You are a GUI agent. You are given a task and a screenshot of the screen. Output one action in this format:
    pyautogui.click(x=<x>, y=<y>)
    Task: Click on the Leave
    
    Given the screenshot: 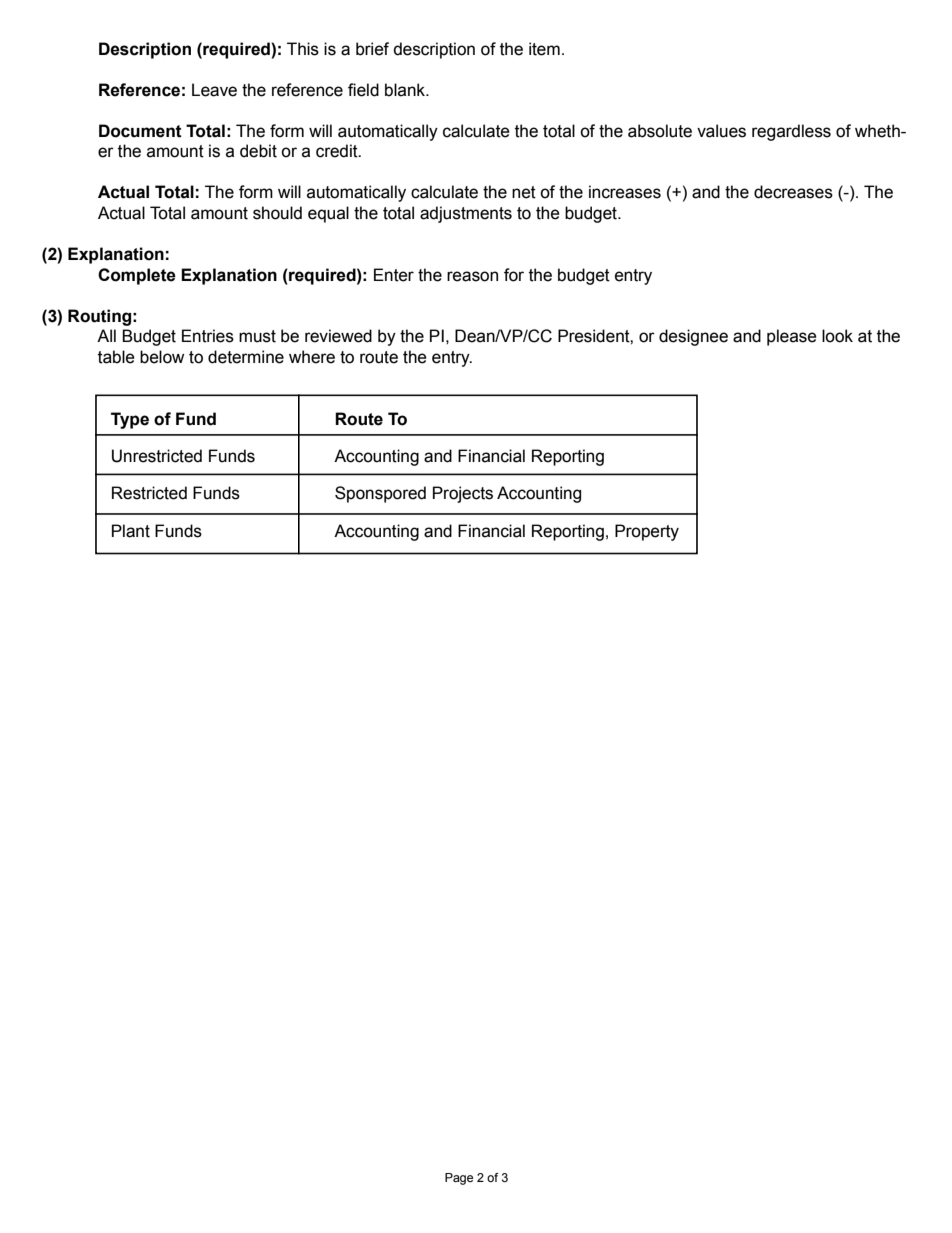 What is the action you would take?
    pyautogui.click(x=214, y=90)
